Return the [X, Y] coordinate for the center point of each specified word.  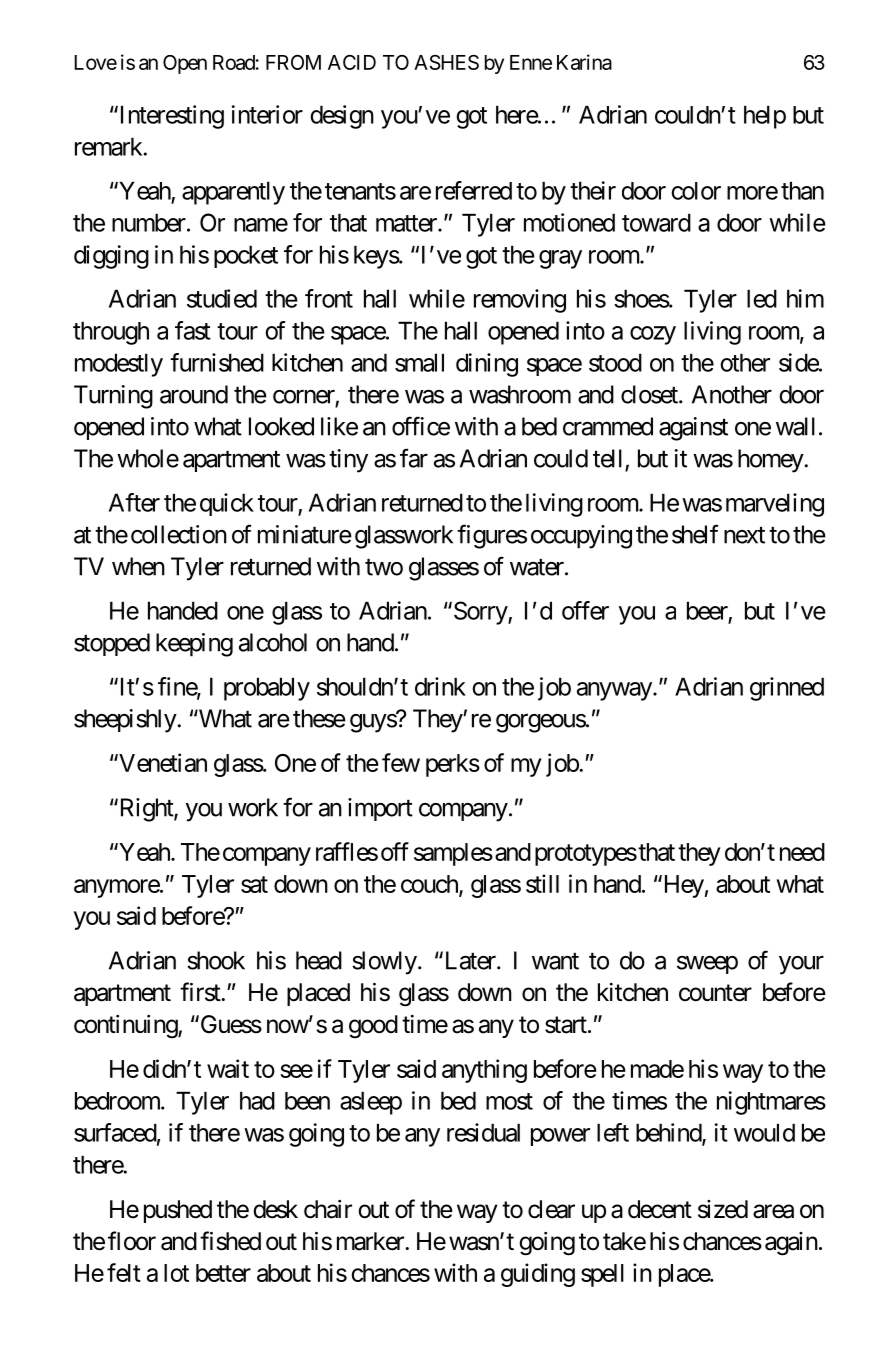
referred [474, 190]
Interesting [170, 117]
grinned [787, 689]
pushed [178, 1211]
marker [371, 1241]
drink [440, 686]
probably [267, 689]
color [696, 191]
